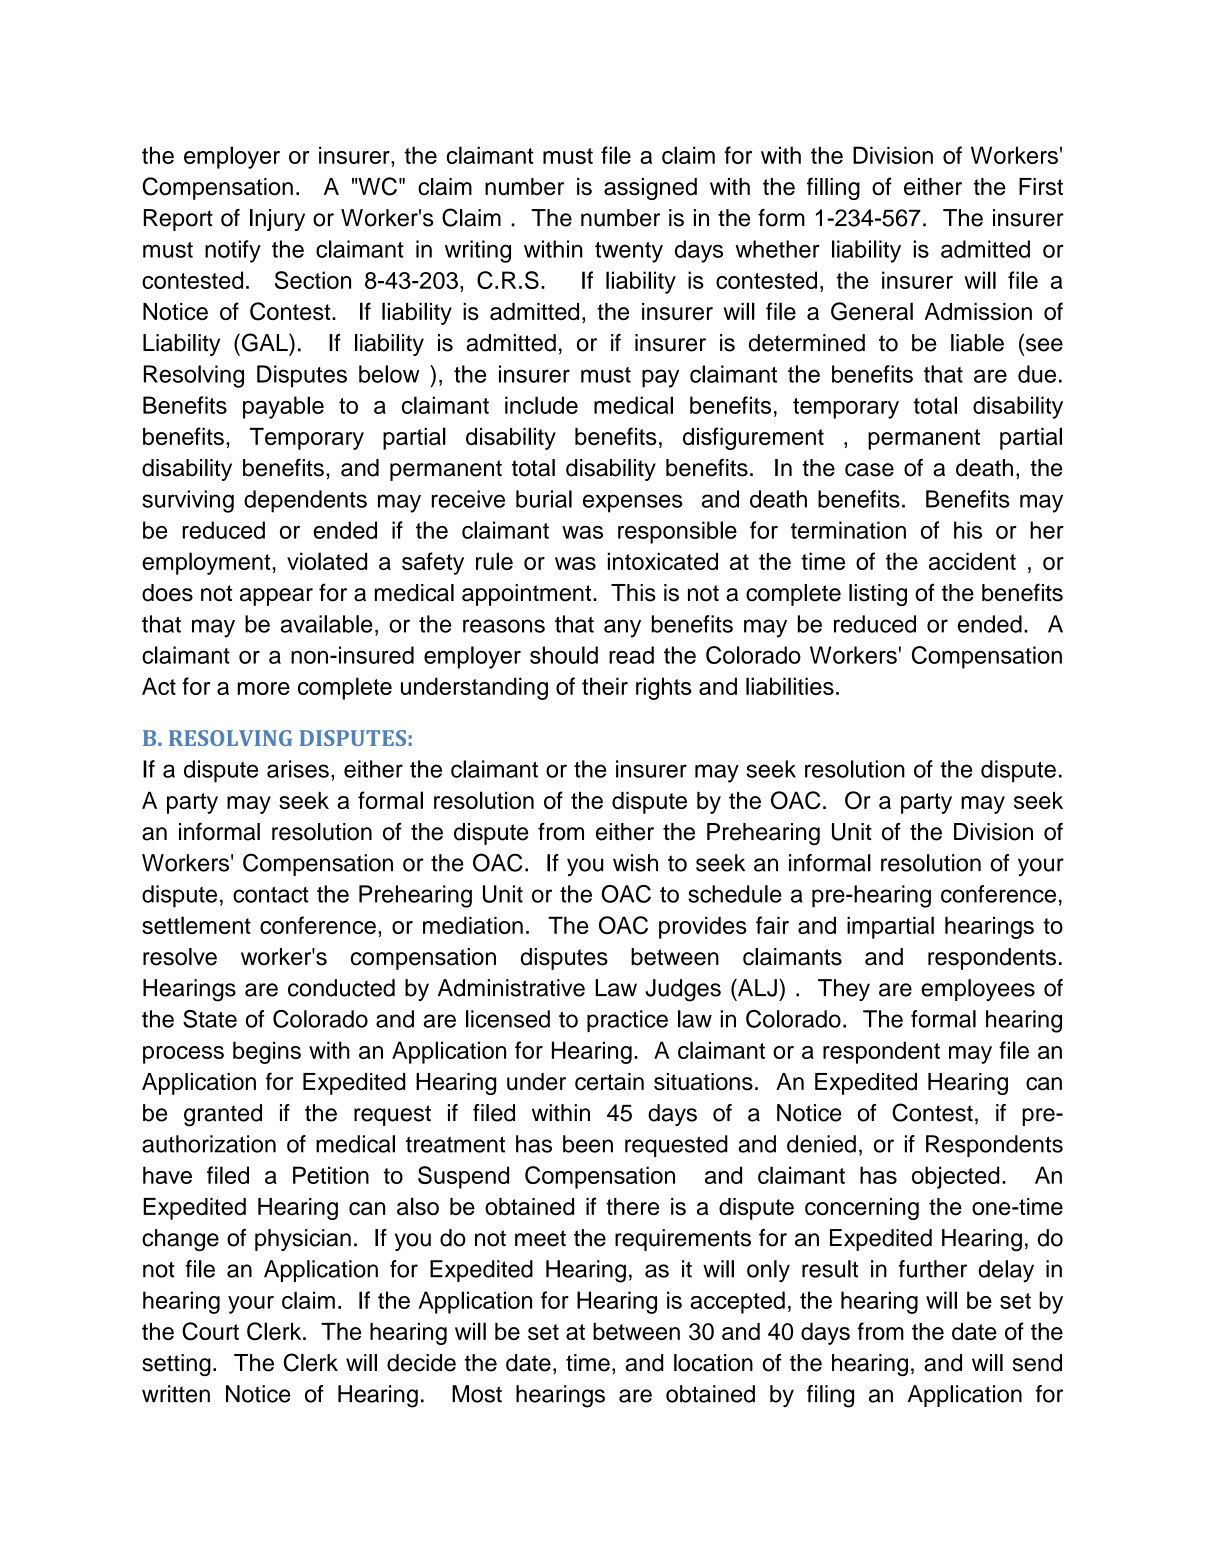  What do you see at coordinates (833, 188) in the document?
I see `filling` at bounding box center [833, 188].
